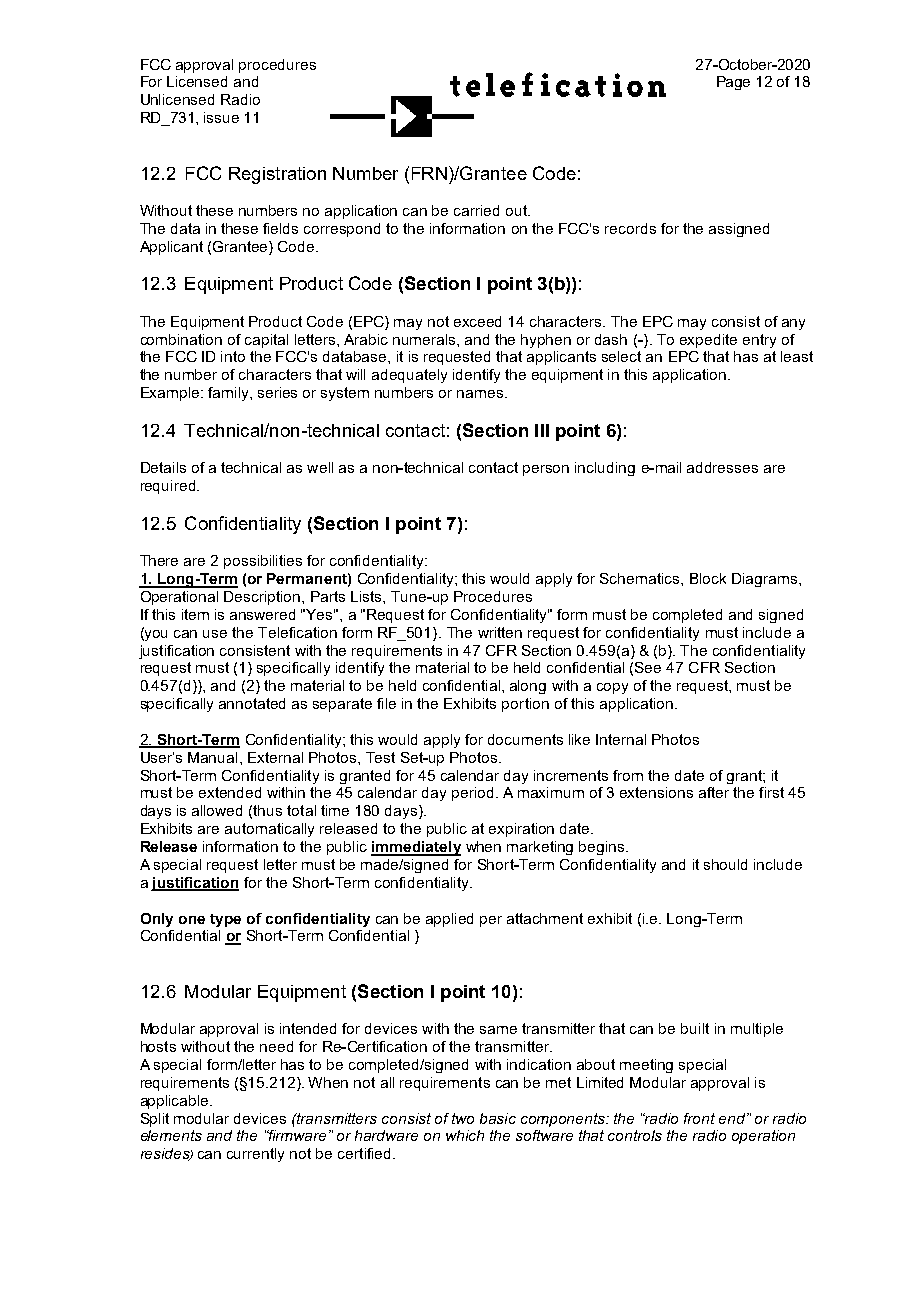 Image resolution: width=924 pixels, height=1308 pixels. What do you see at coordinates (262, 614) in the screenshot?
I see `answered` at bounding box center [262, 614].
